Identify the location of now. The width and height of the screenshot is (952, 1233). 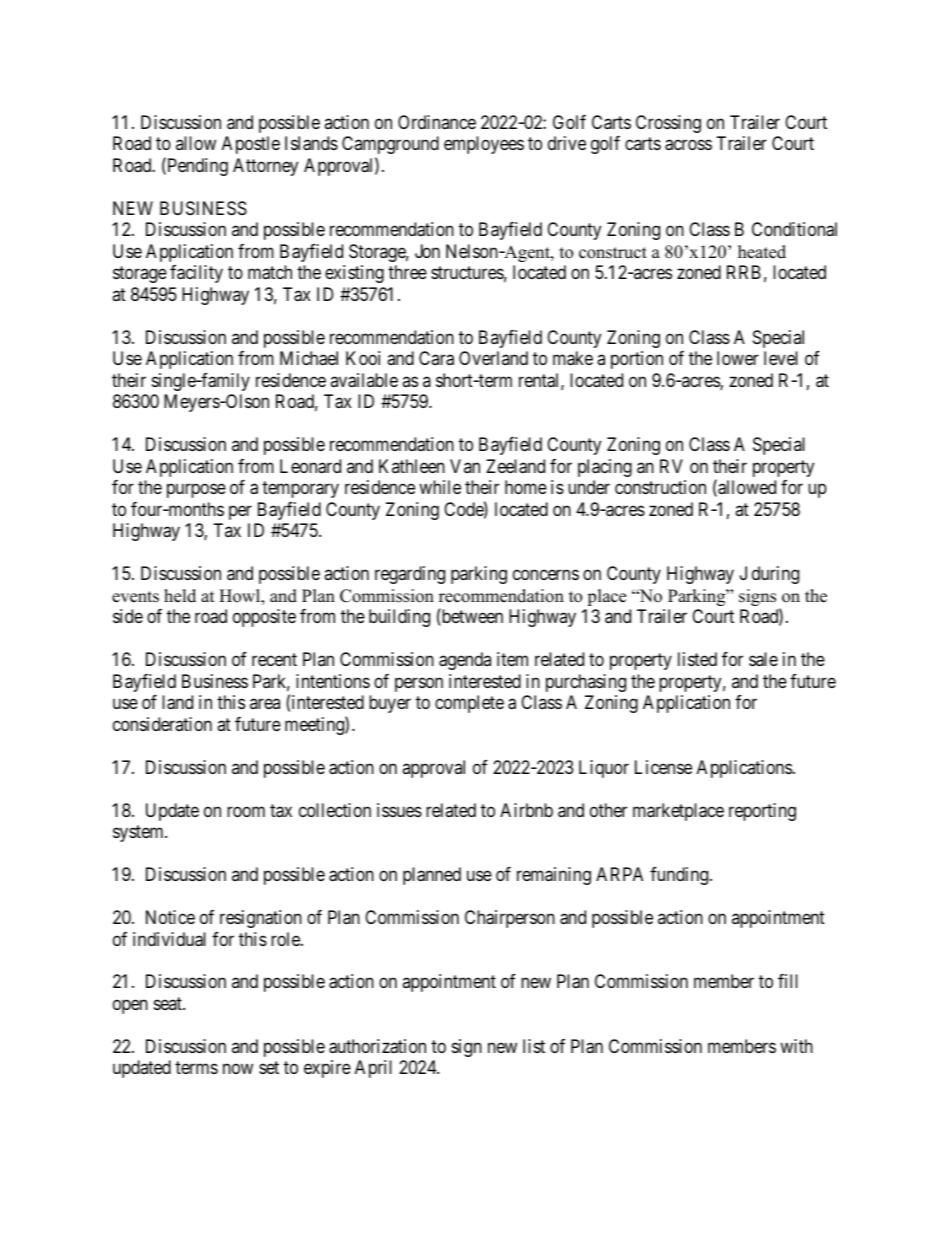
(238, 1069).
